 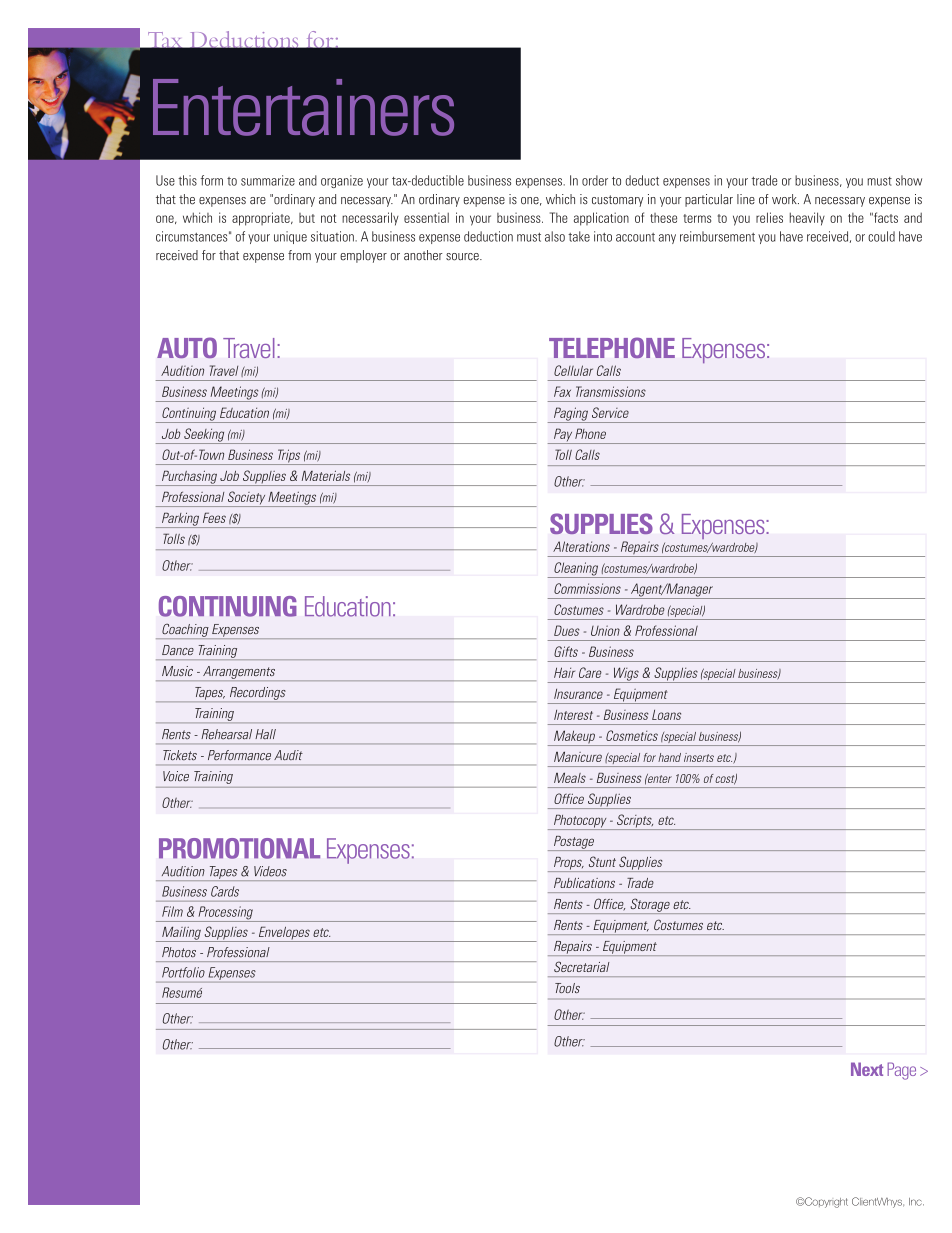 I want to click on Hair, so click(x=564, y=672).
